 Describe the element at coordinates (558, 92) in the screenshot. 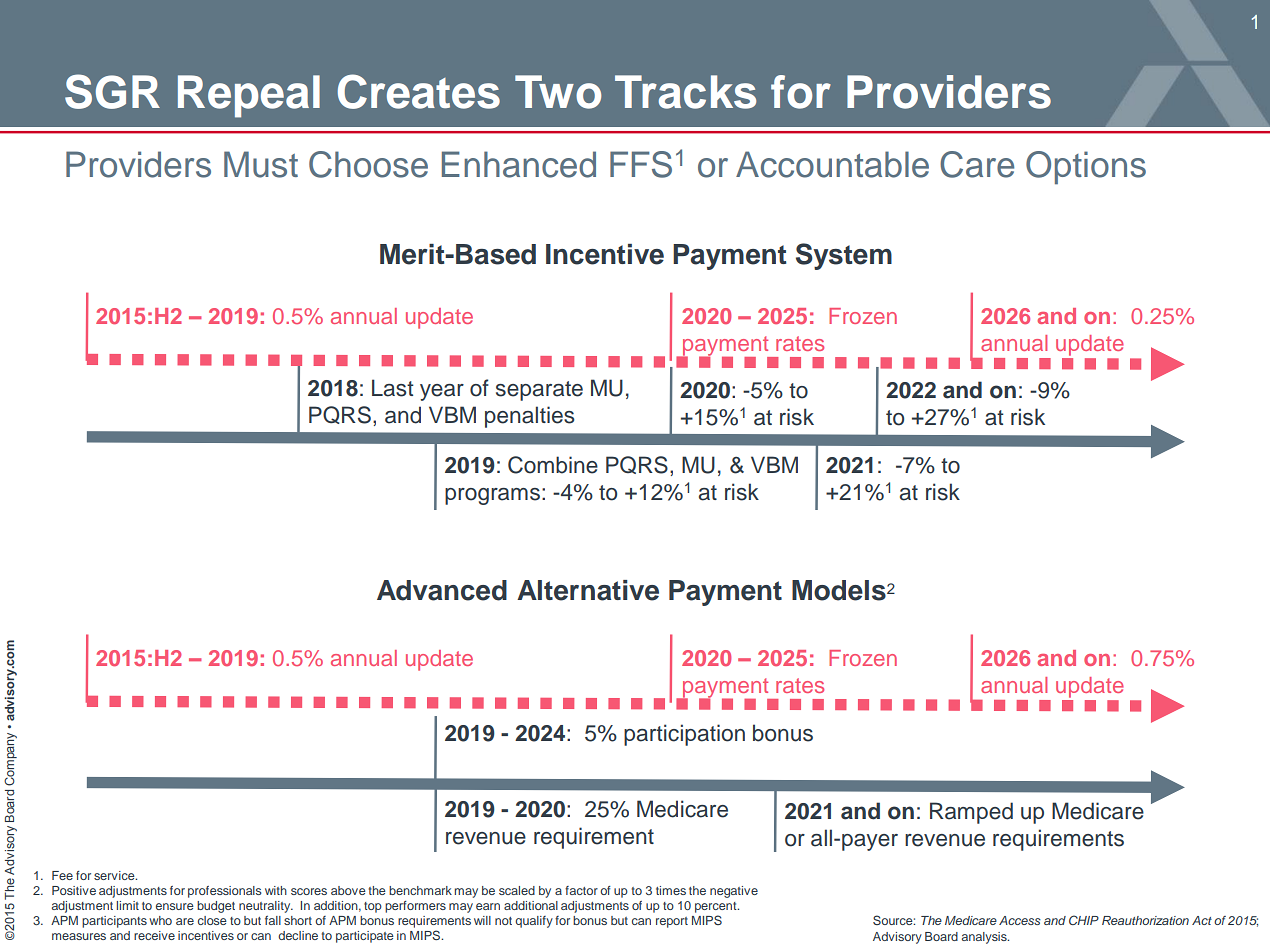

I see `Two` at that location.
